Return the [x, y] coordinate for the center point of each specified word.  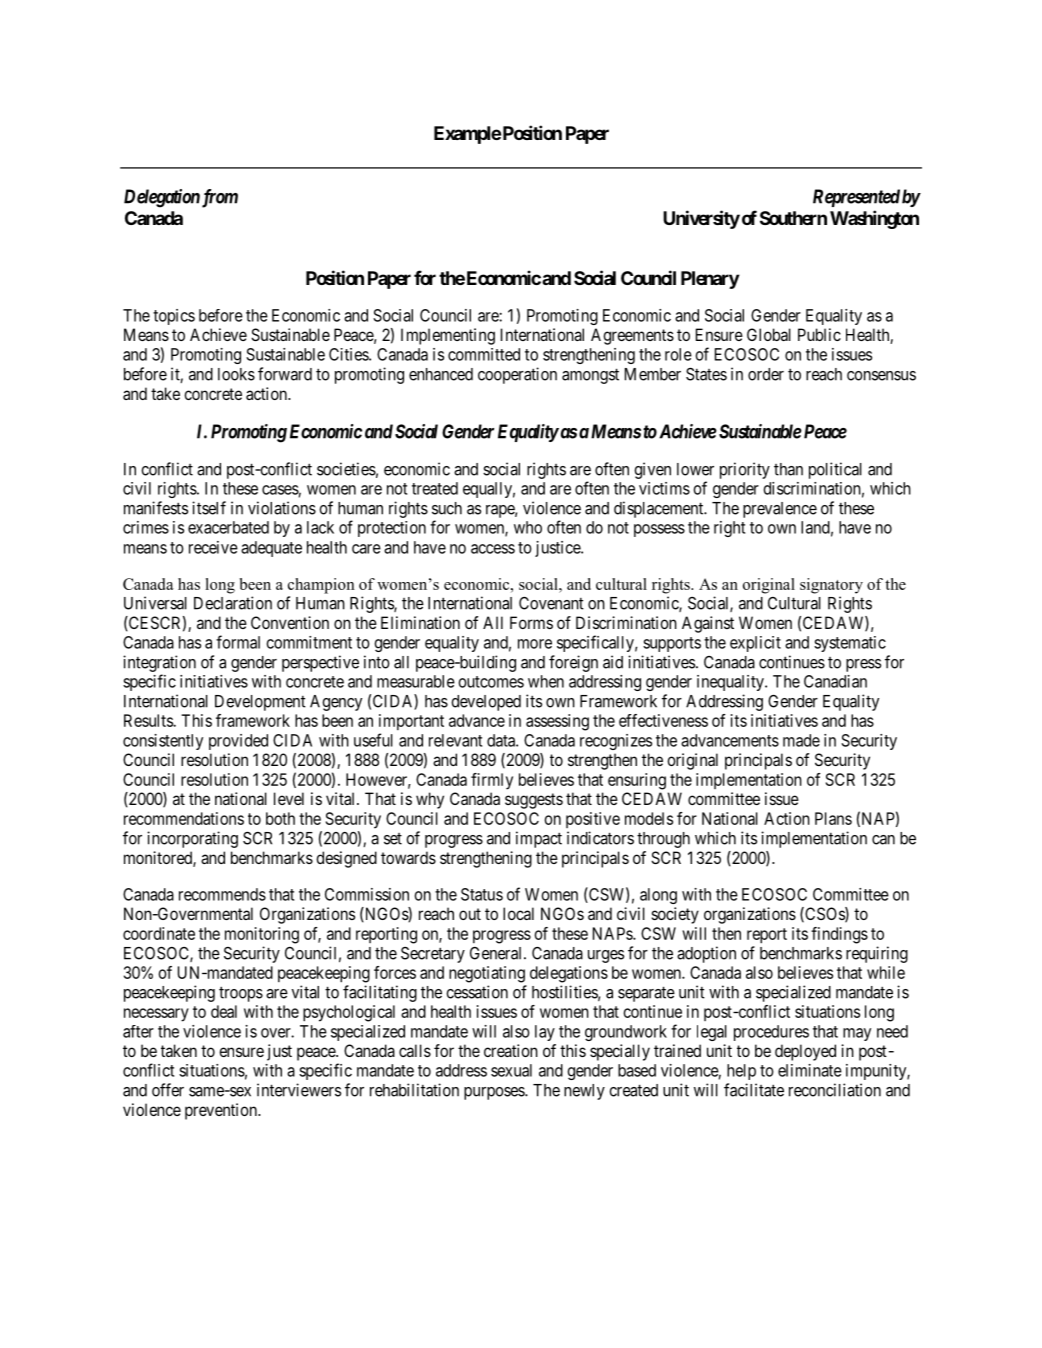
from [220, 198]
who [528, 527]
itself [209, 508]
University [701, 219]
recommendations [184, 818]
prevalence [780, 510]
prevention [222, 1111]
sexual [511, 1070]
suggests [534, 801]
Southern [793, 218]
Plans [833, 818]
